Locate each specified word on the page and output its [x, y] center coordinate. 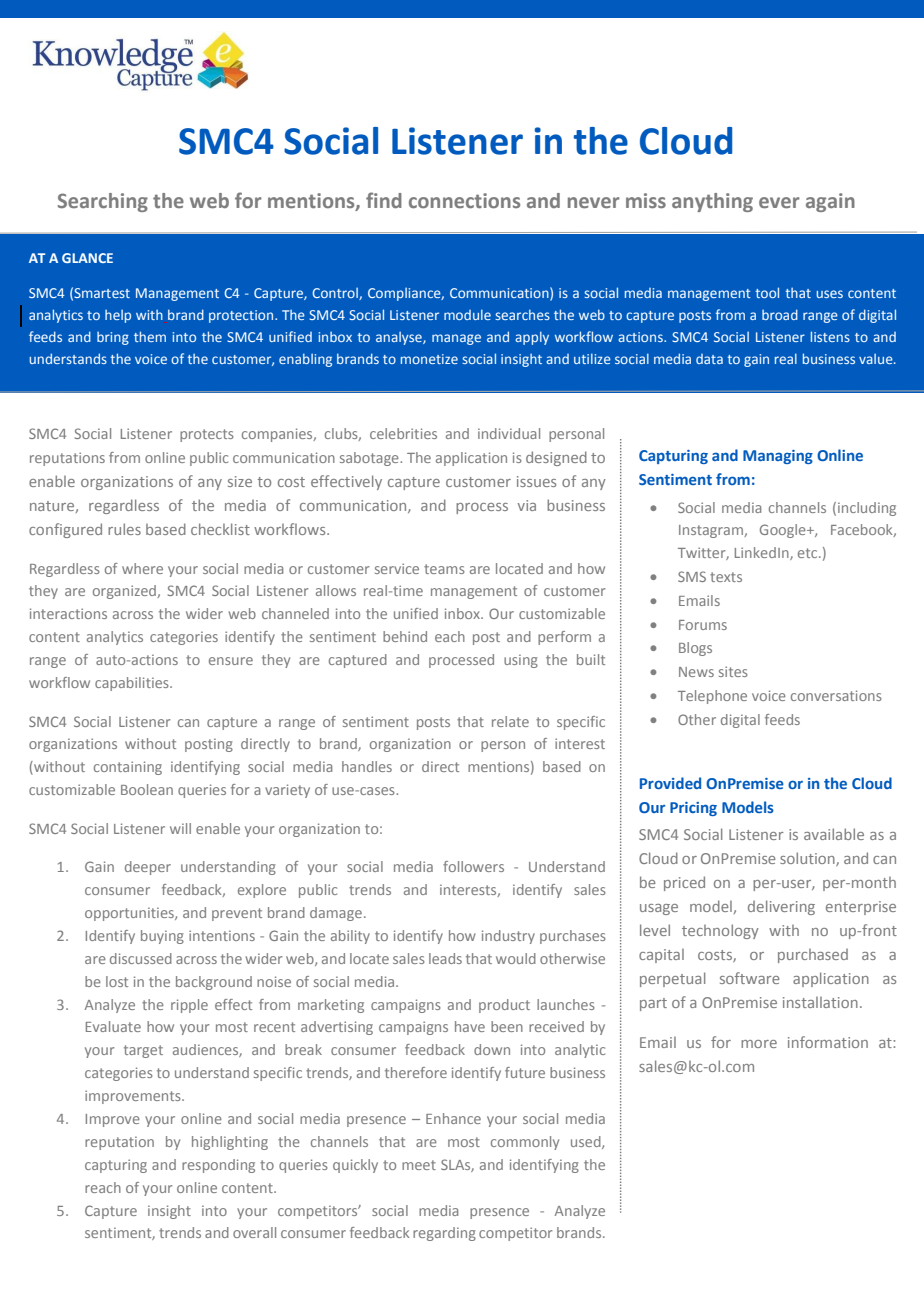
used [587, 1142]
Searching [103, 202]
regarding [444, 1234]
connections [464, 200]
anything [712, 202]
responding [218, 1166]
